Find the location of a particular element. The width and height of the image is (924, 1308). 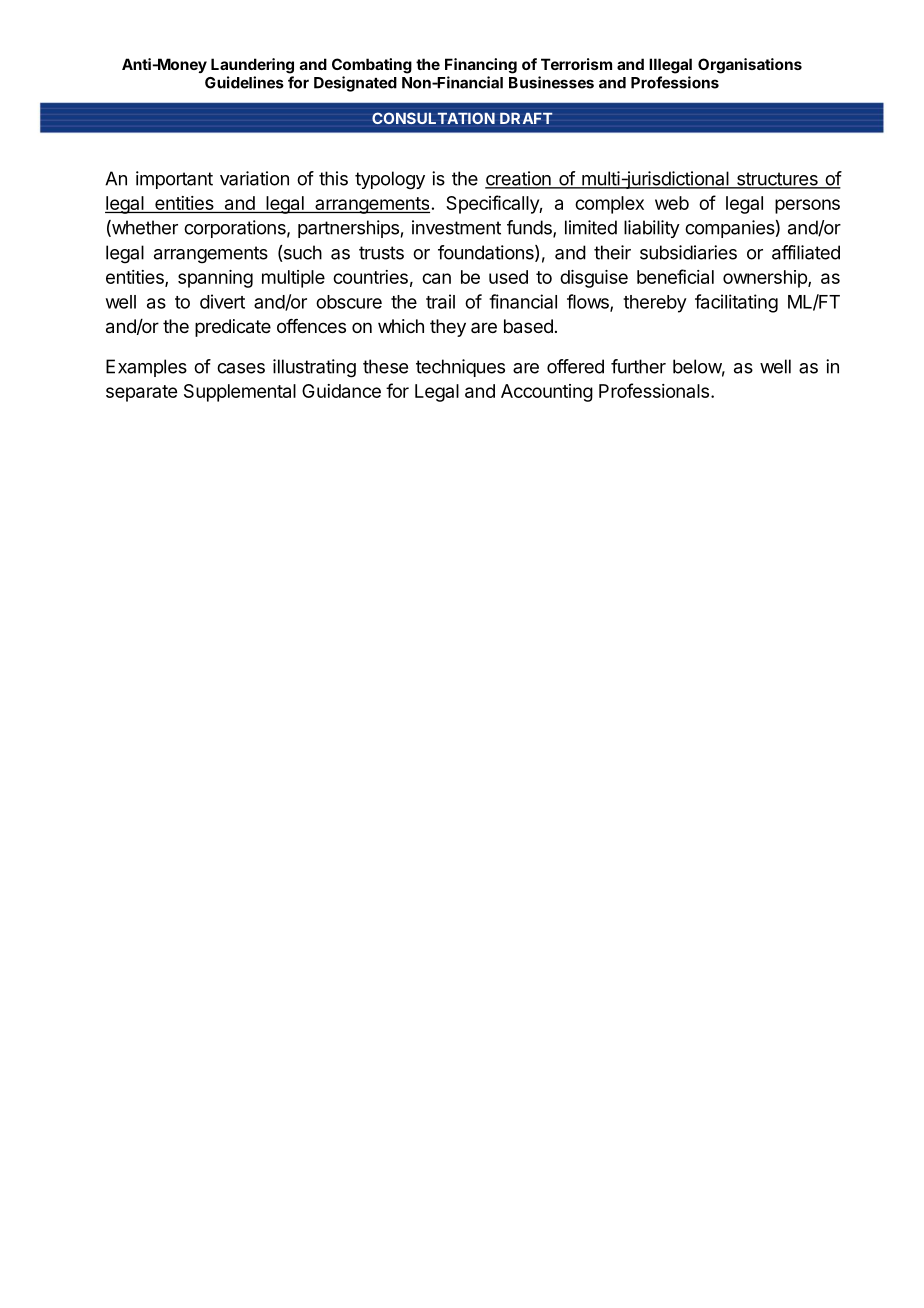

liability is located at coordinates (652, 229).
